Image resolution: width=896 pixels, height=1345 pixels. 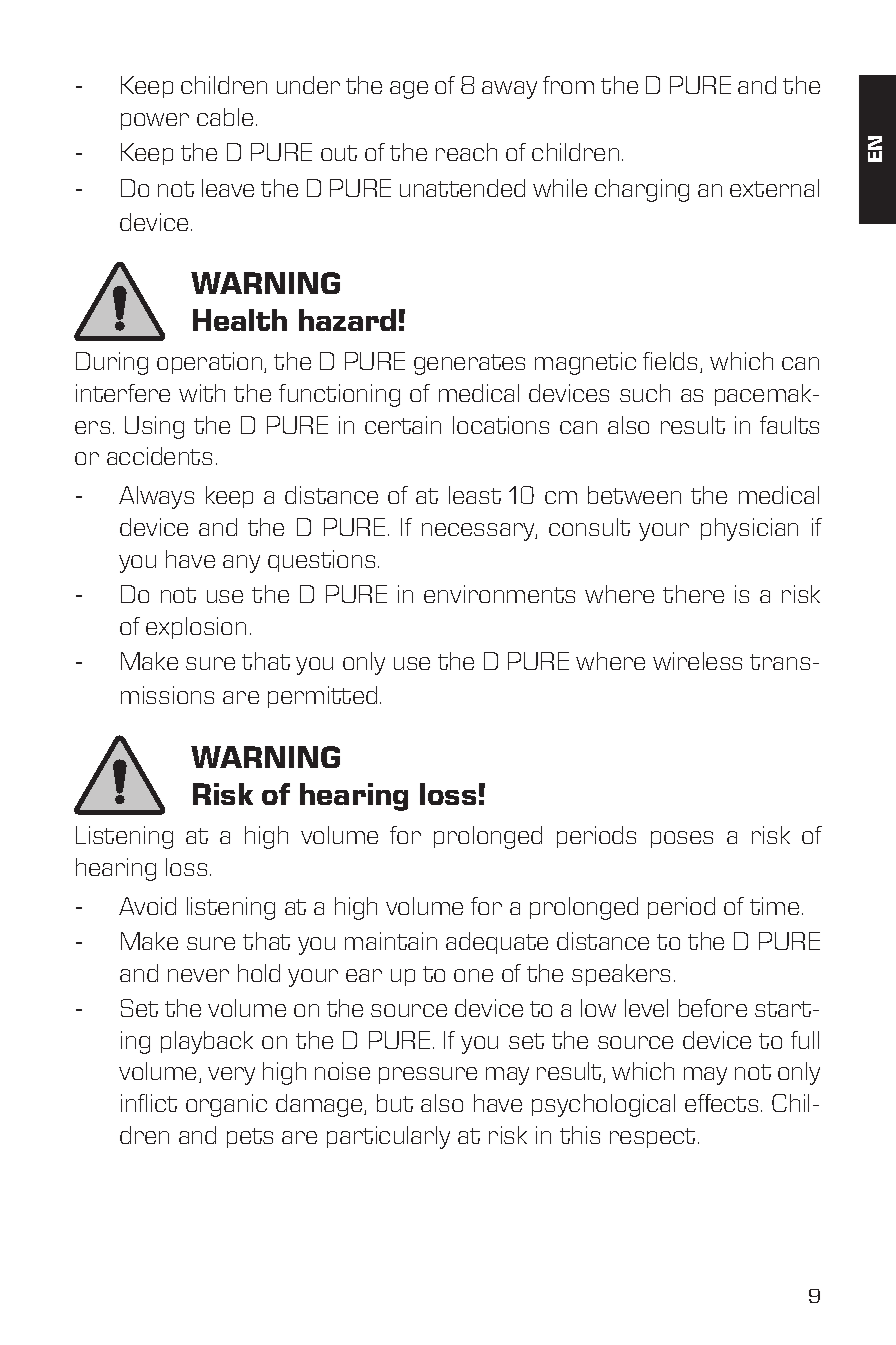 I want to click on environments, so click(x=499, y=594).
